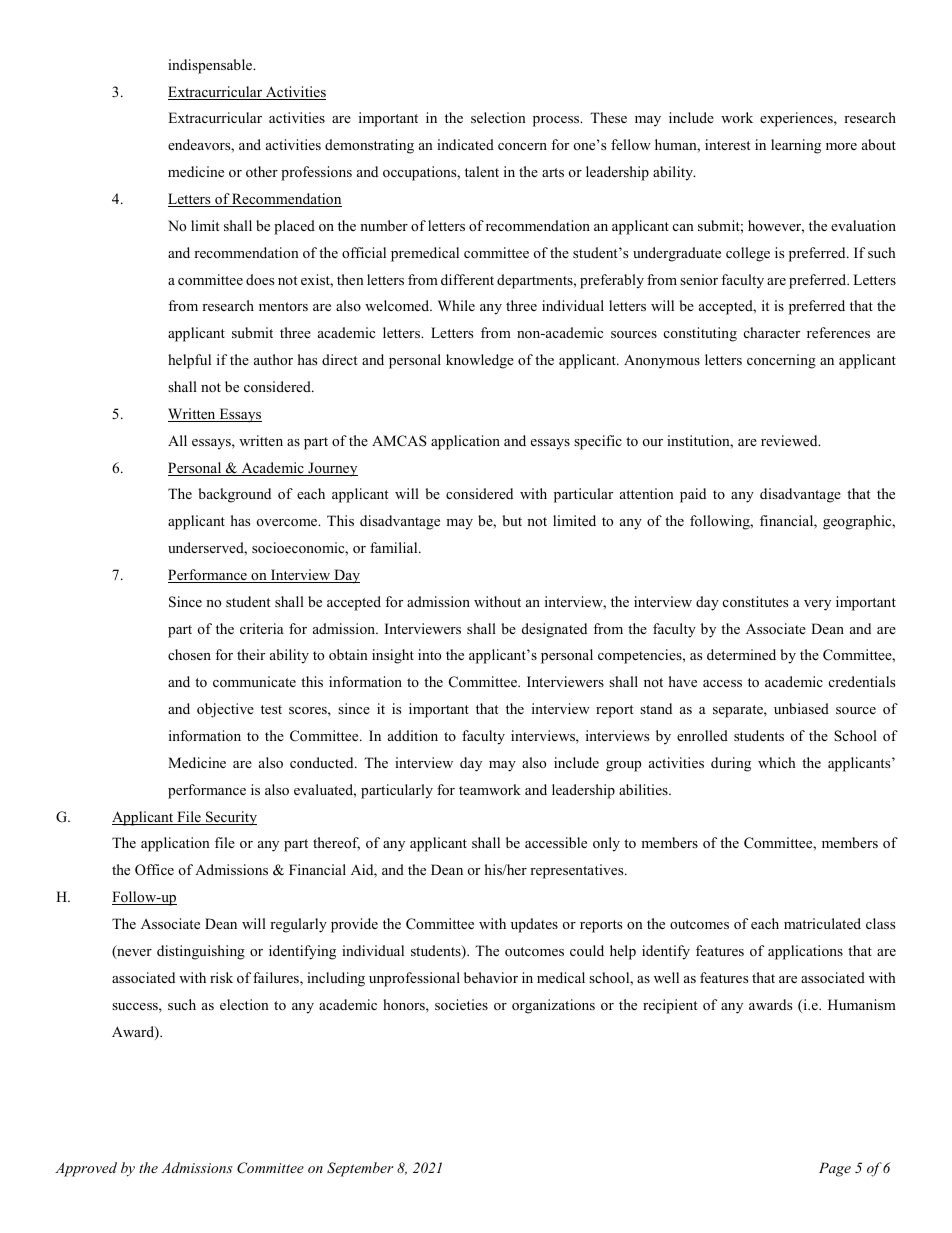  Describe the element at coordinates (399, 441) in the document. I see `AMCAS` at that location.
